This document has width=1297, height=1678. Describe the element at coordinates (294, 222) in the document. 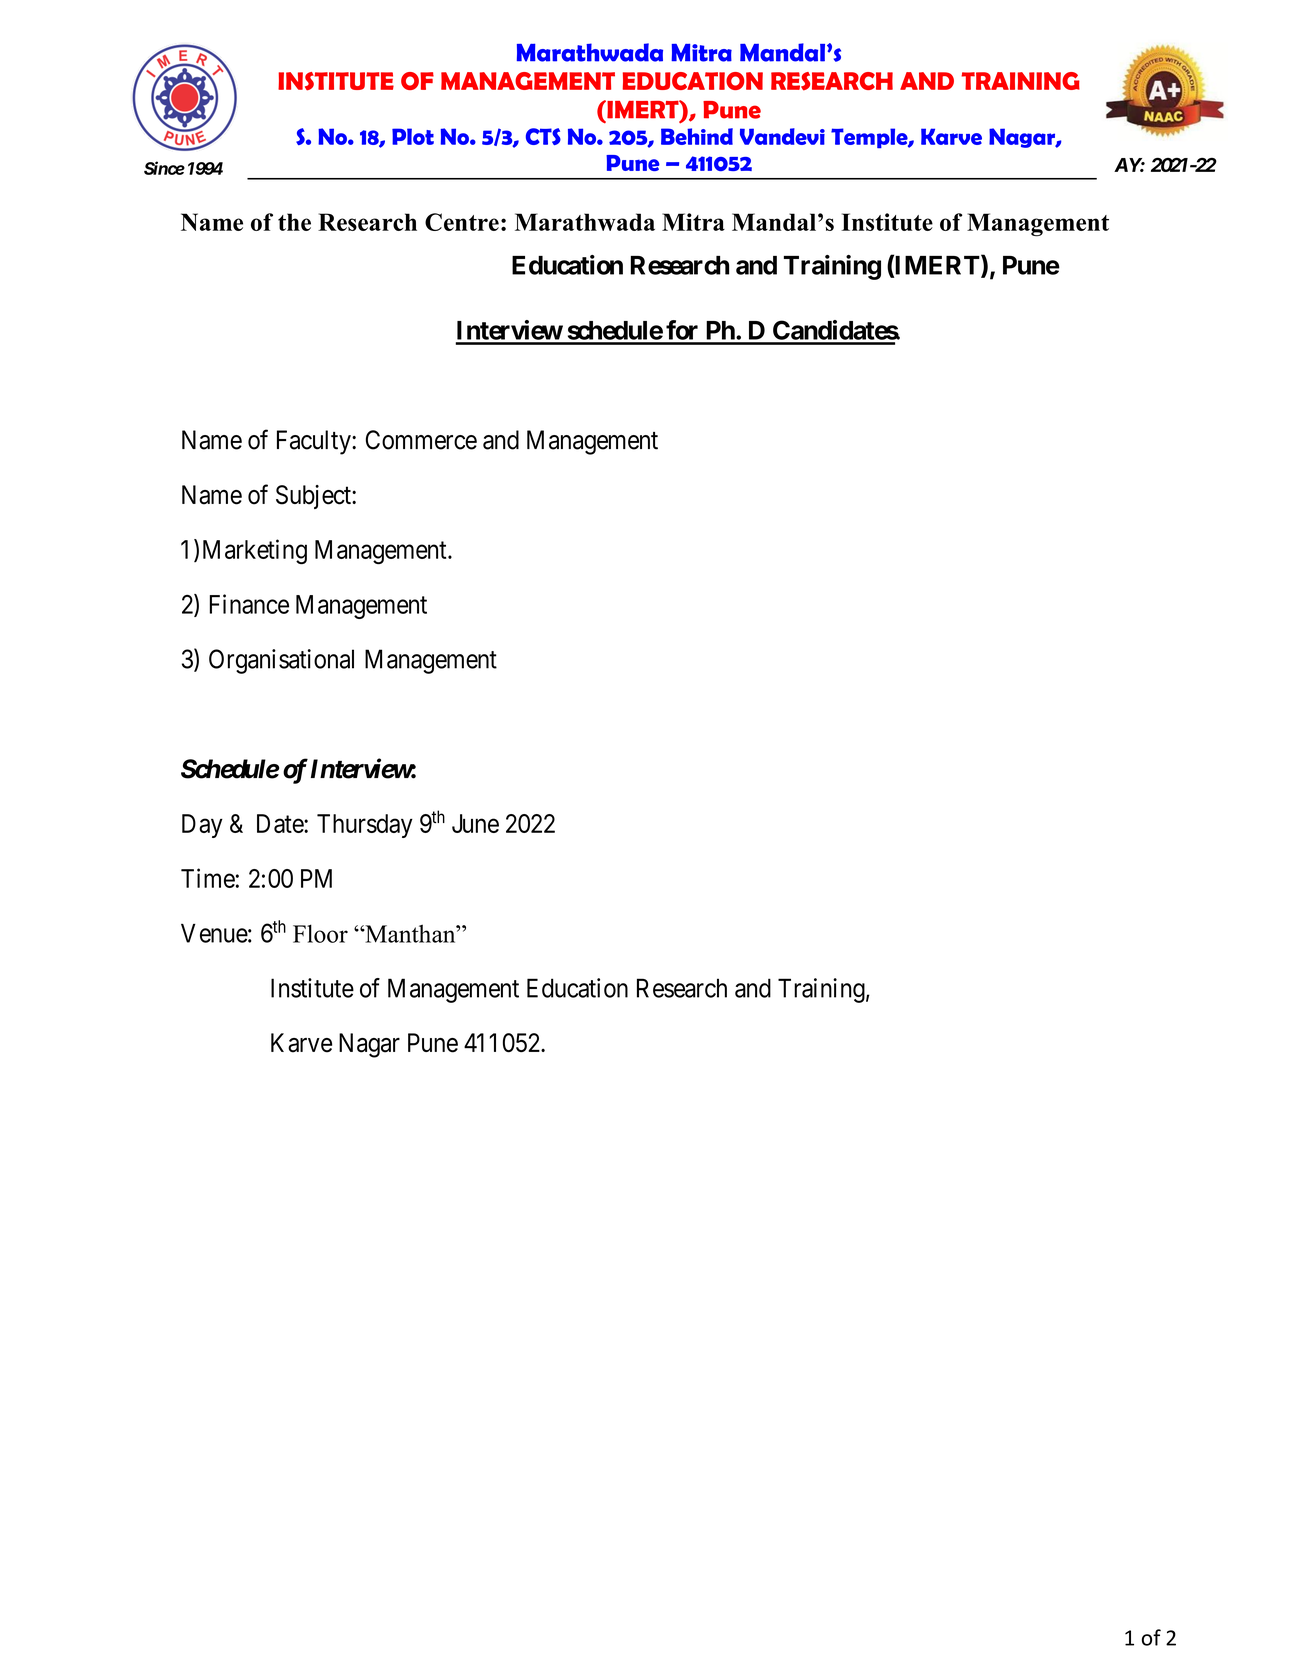

I see `the` at that location.
